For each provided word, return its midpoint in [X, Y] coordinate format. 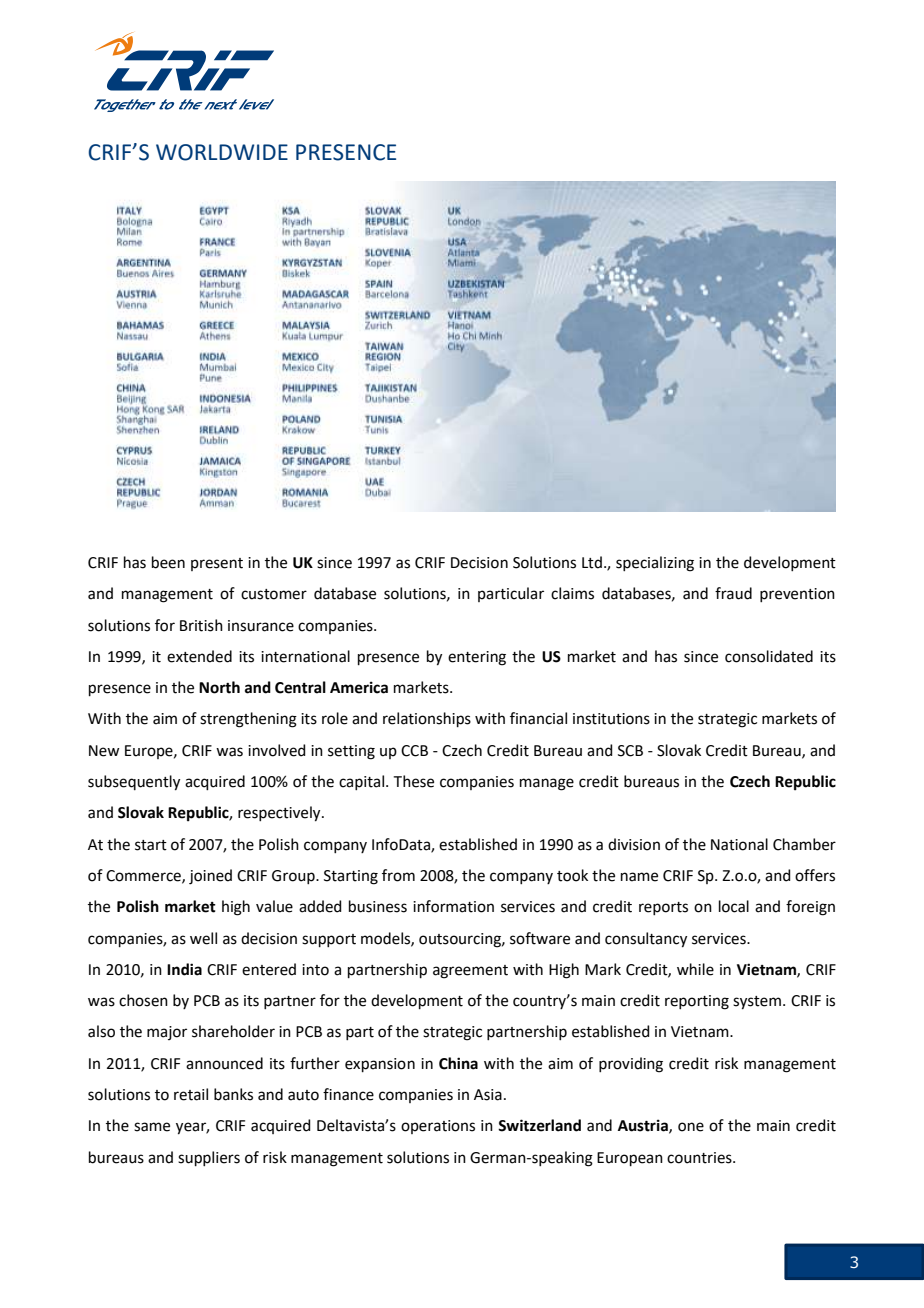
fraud [733, 593]
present [217, 564]
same [152, 1127]
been [168, 562]
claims [572, 593]
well [203, 938]
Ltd [592, 562]
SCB [630, 751]
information [453, 906]
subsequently [134, 783]
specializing [655, 564]
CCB [414, 751]
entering [477, 658]
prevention [797, 595]
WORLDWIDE [222, 152]
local [734, 906]
